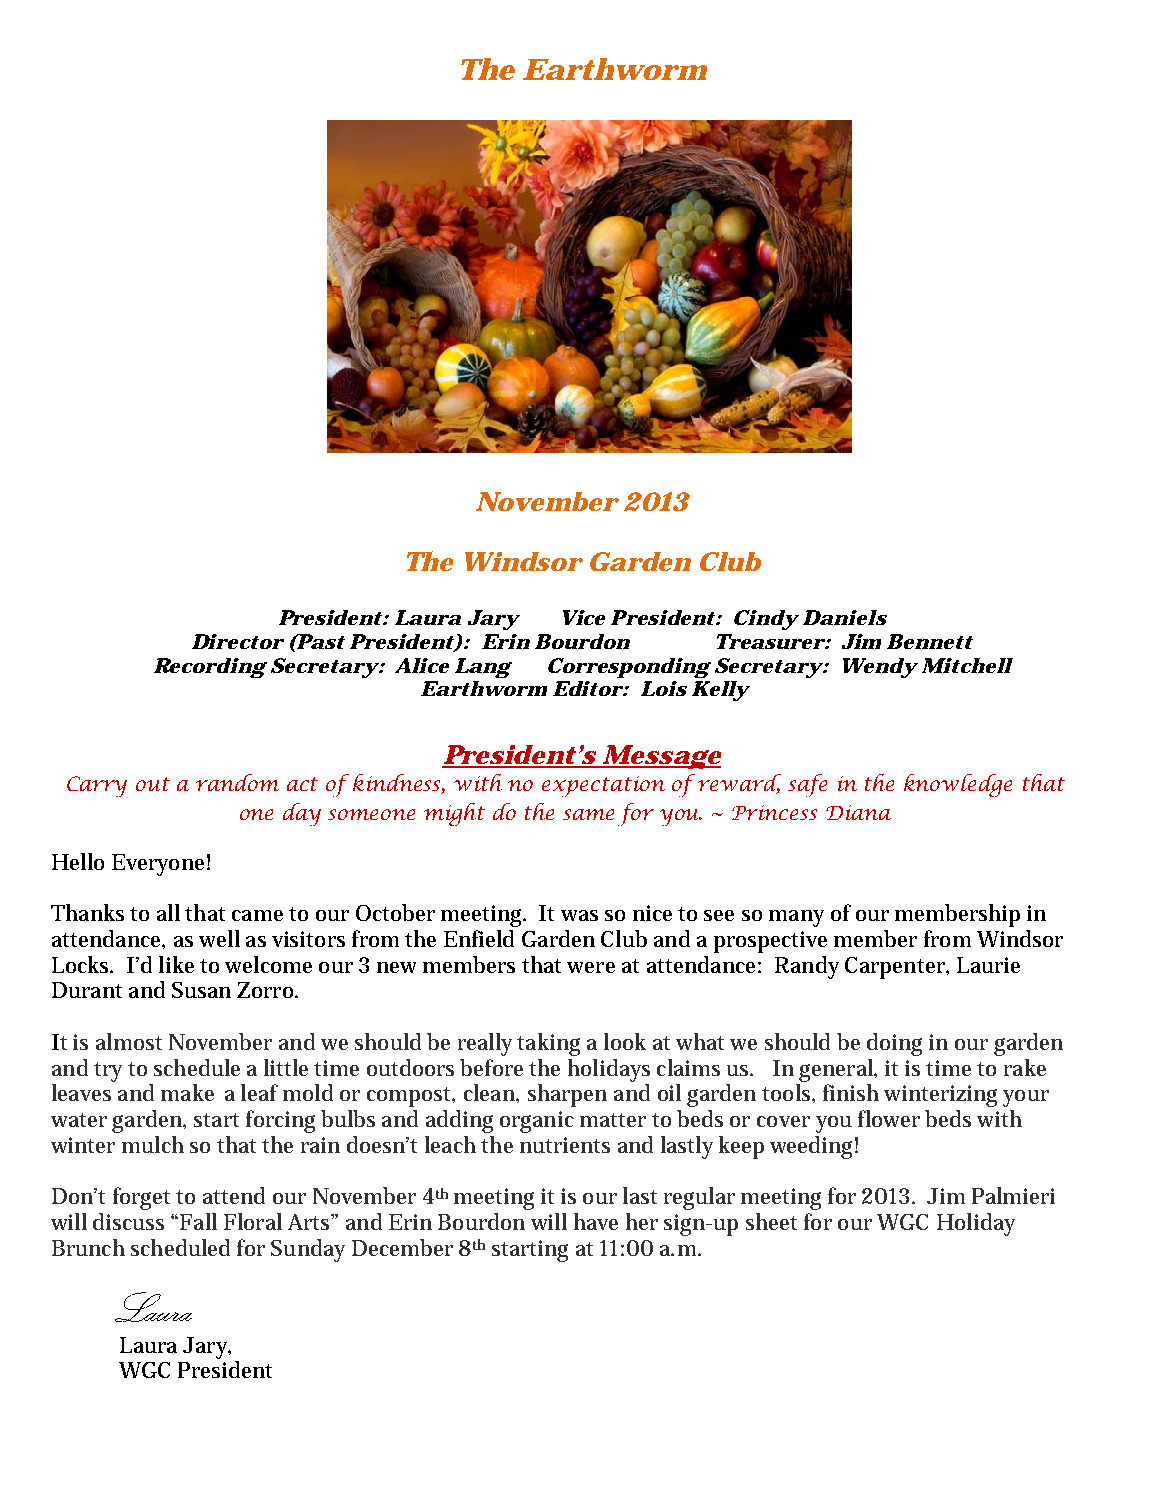  I want to click on knowledge, so click(958, 785).
